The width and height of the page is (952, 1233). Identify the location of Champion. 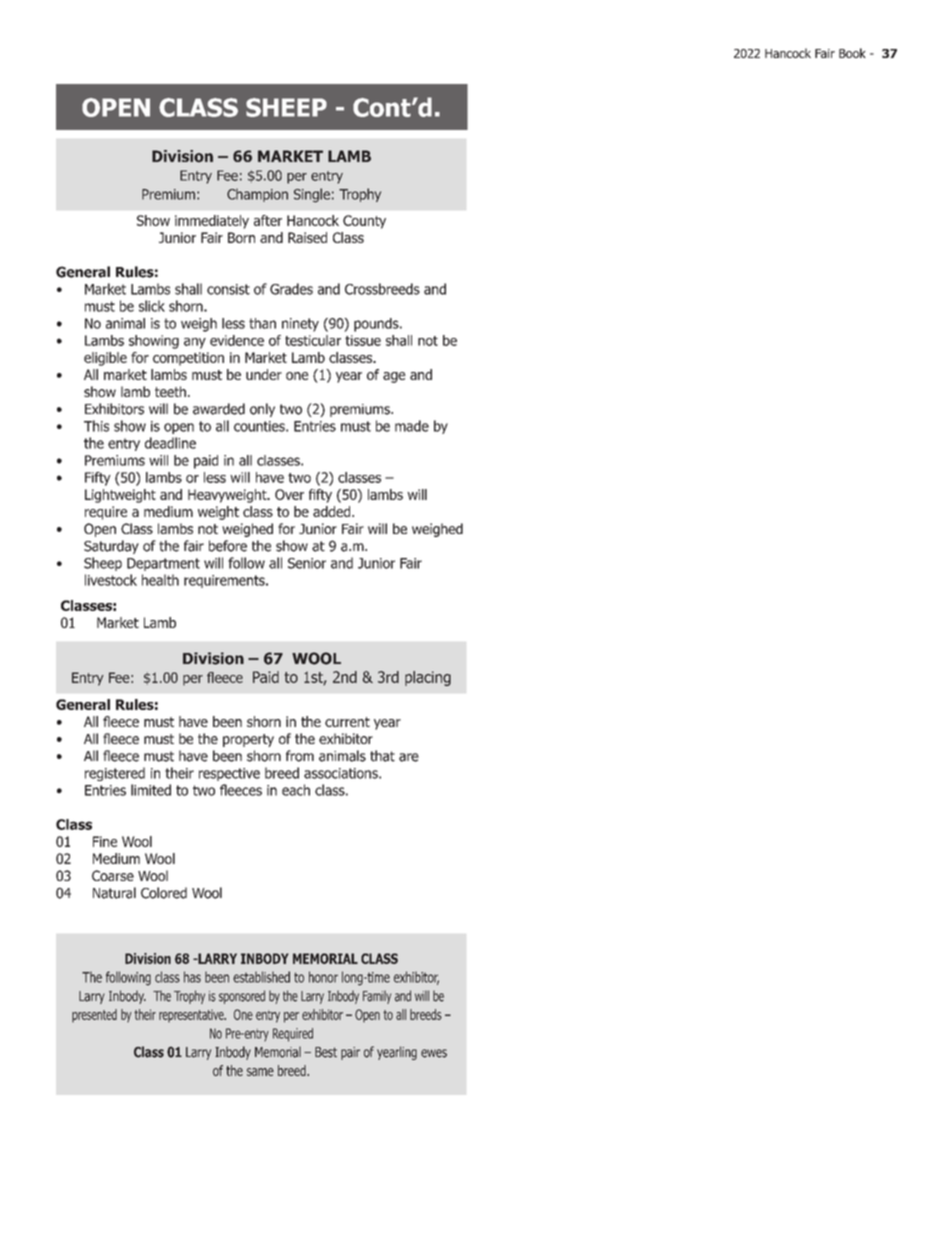
(257, 195).
